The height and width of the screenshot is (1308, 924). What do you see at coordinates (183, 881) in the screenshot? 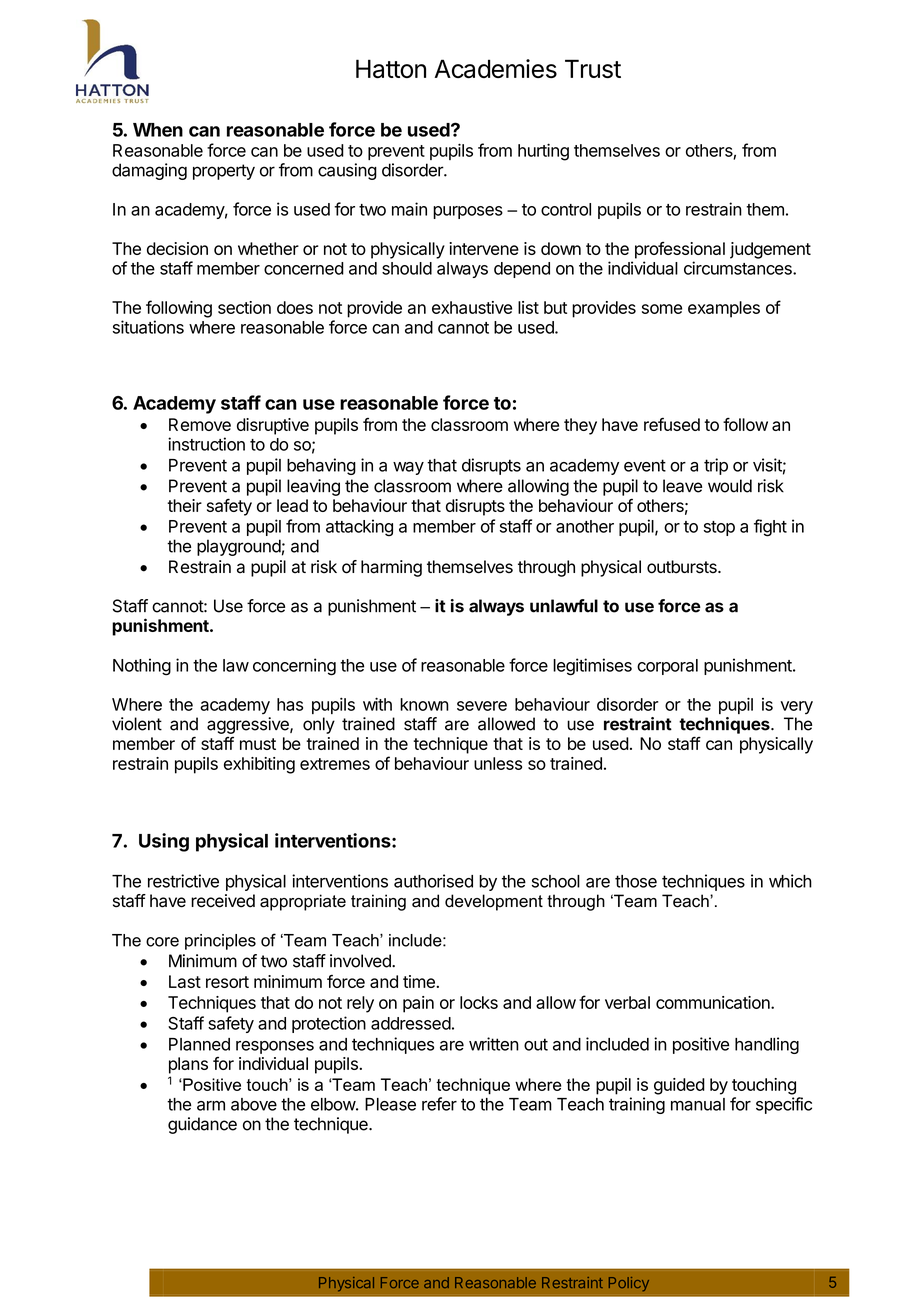
I see `restrictive` at bounding box center [183, 881].
